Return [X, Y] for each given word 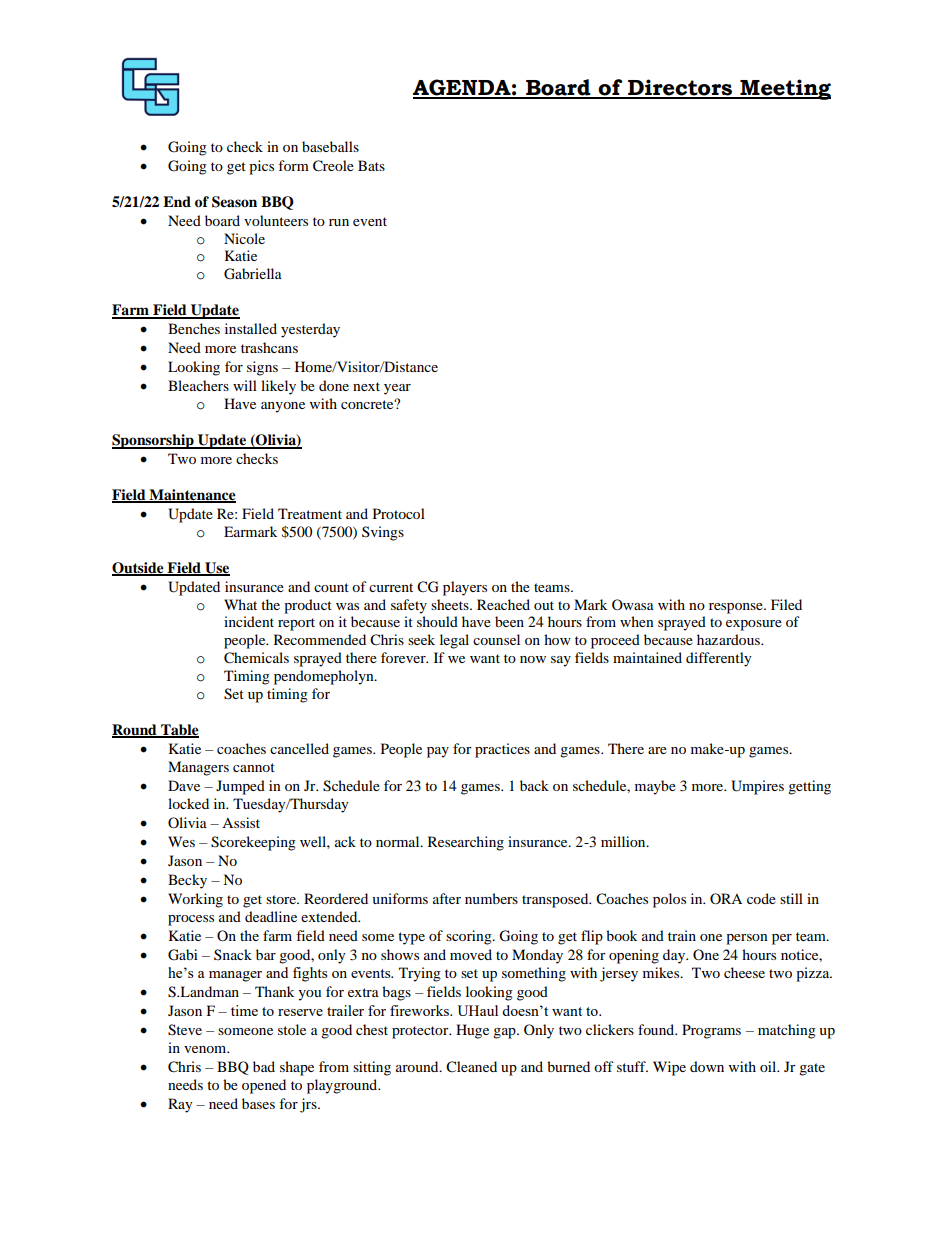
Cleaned [471, 1067]
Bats [371, 165]
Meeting [784, 89]
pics [261, 167]
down [707, 1066]
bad [264, 1066]
